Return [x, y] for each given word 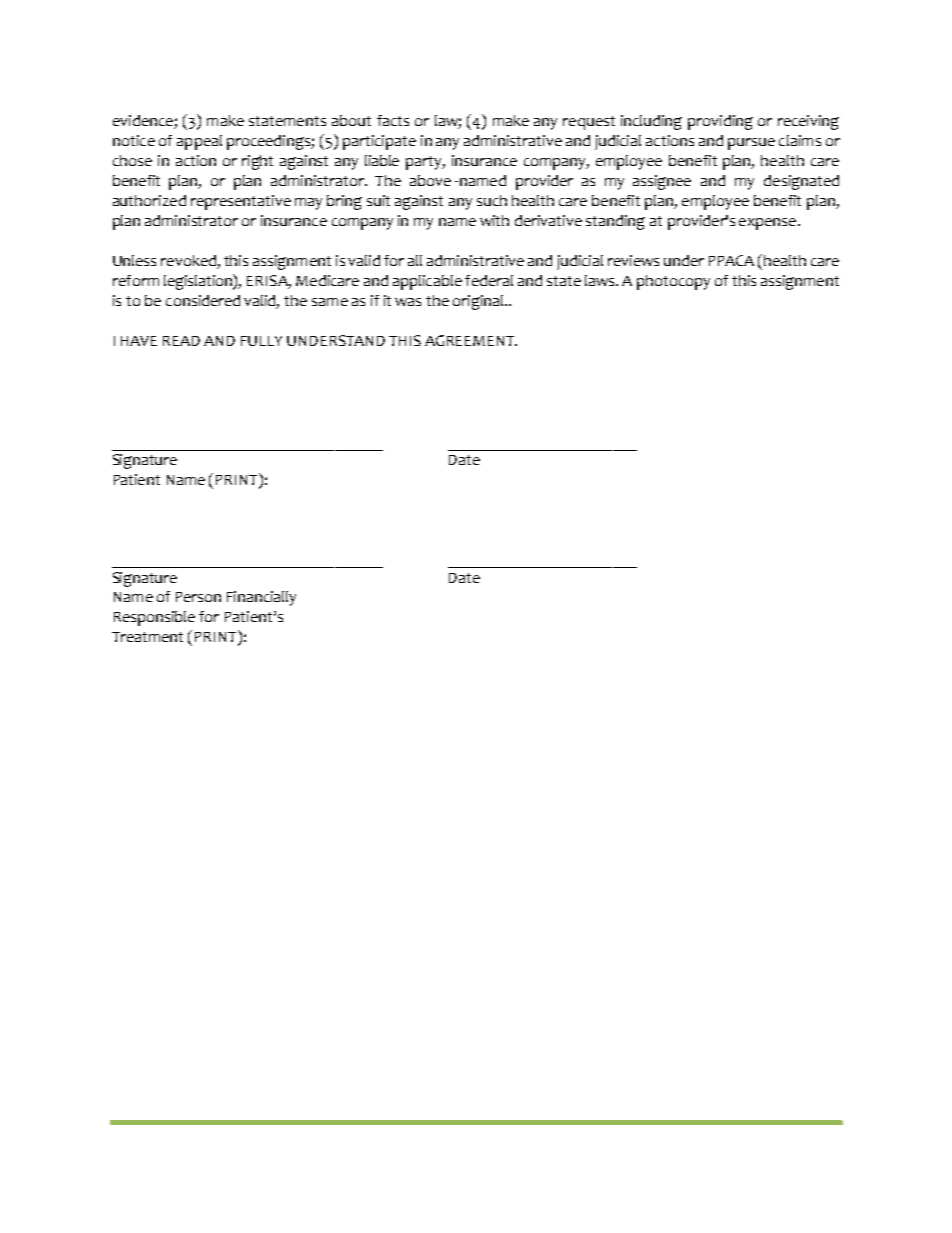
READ [181, 341]
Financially [261, 598]
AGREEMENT [470, 340]
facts [393, 120]
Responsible [154, 618]
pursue [751, 144]
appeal [199, 142]
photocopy [673, 282]
